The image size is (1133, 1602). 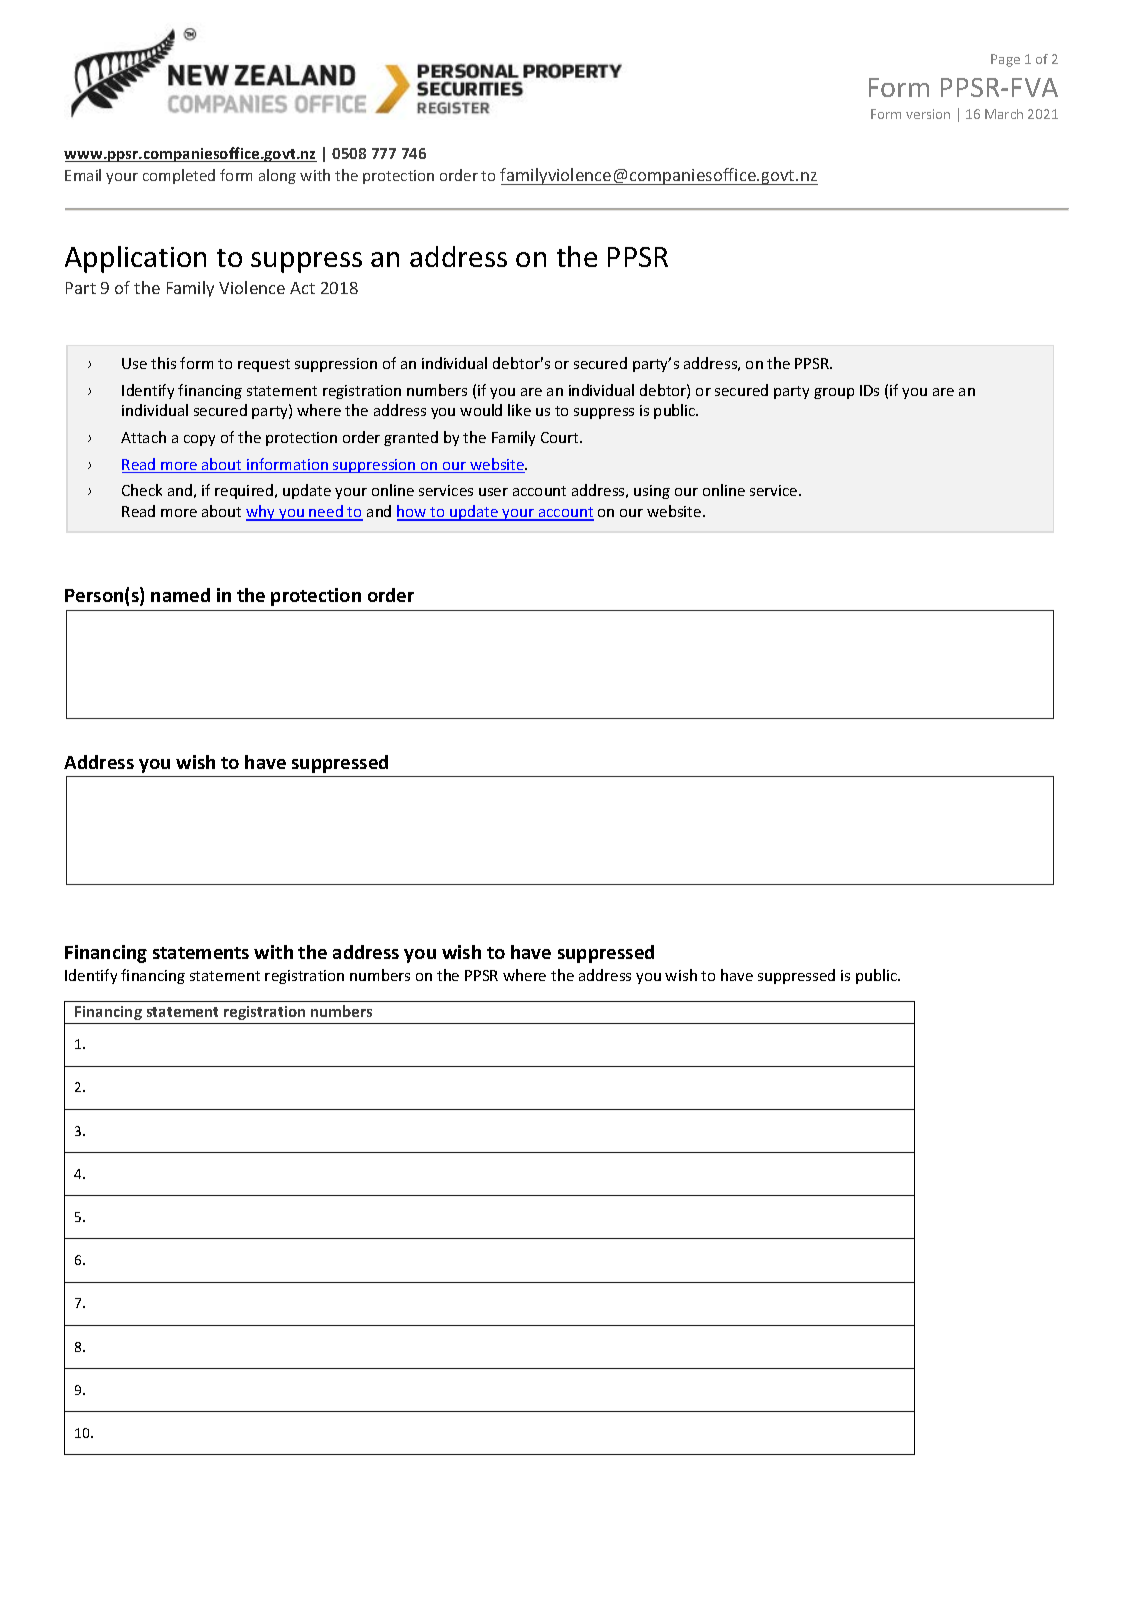 What do you see at coordinates (302, 288) in the document?
I see `Act` at bounding box center [302, 288].
